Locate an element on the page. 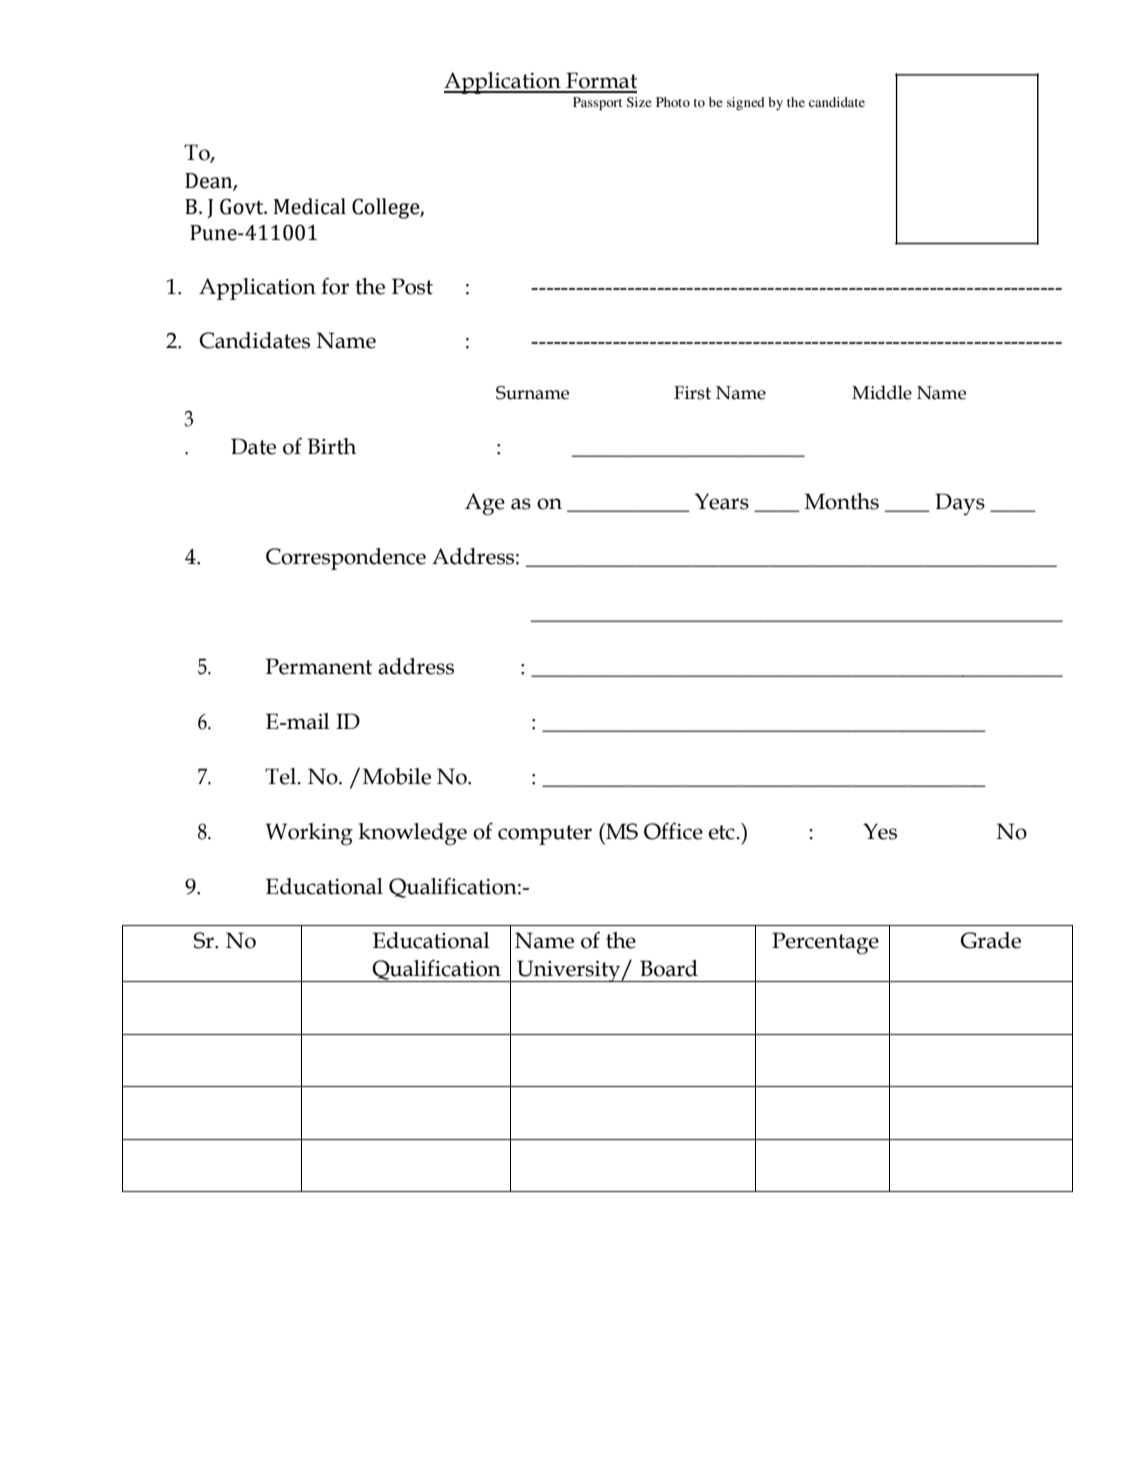  Permanent is located at coordinates (318, 666).
